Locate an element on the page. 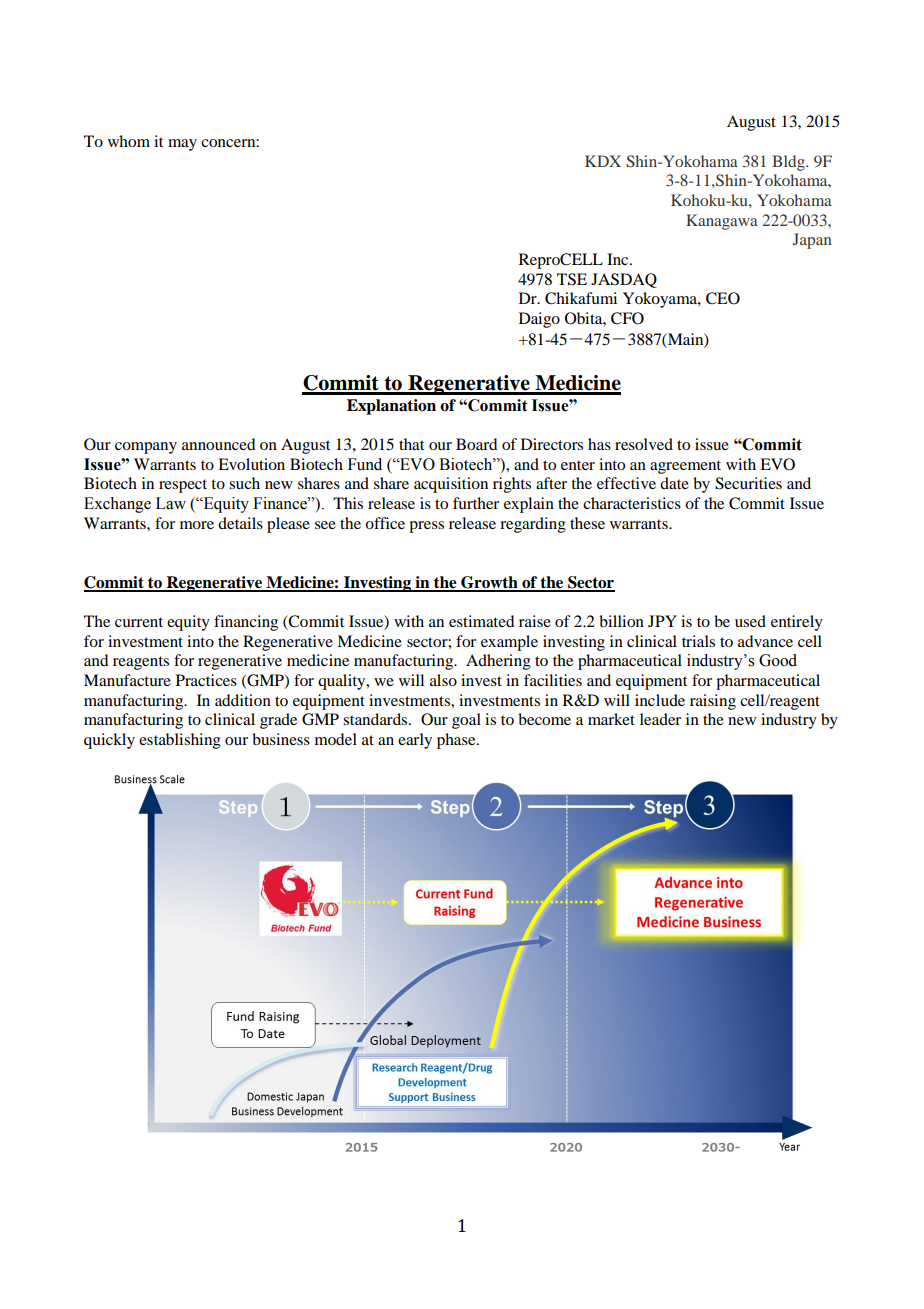  agreement is located at coordinates (685, 467).
